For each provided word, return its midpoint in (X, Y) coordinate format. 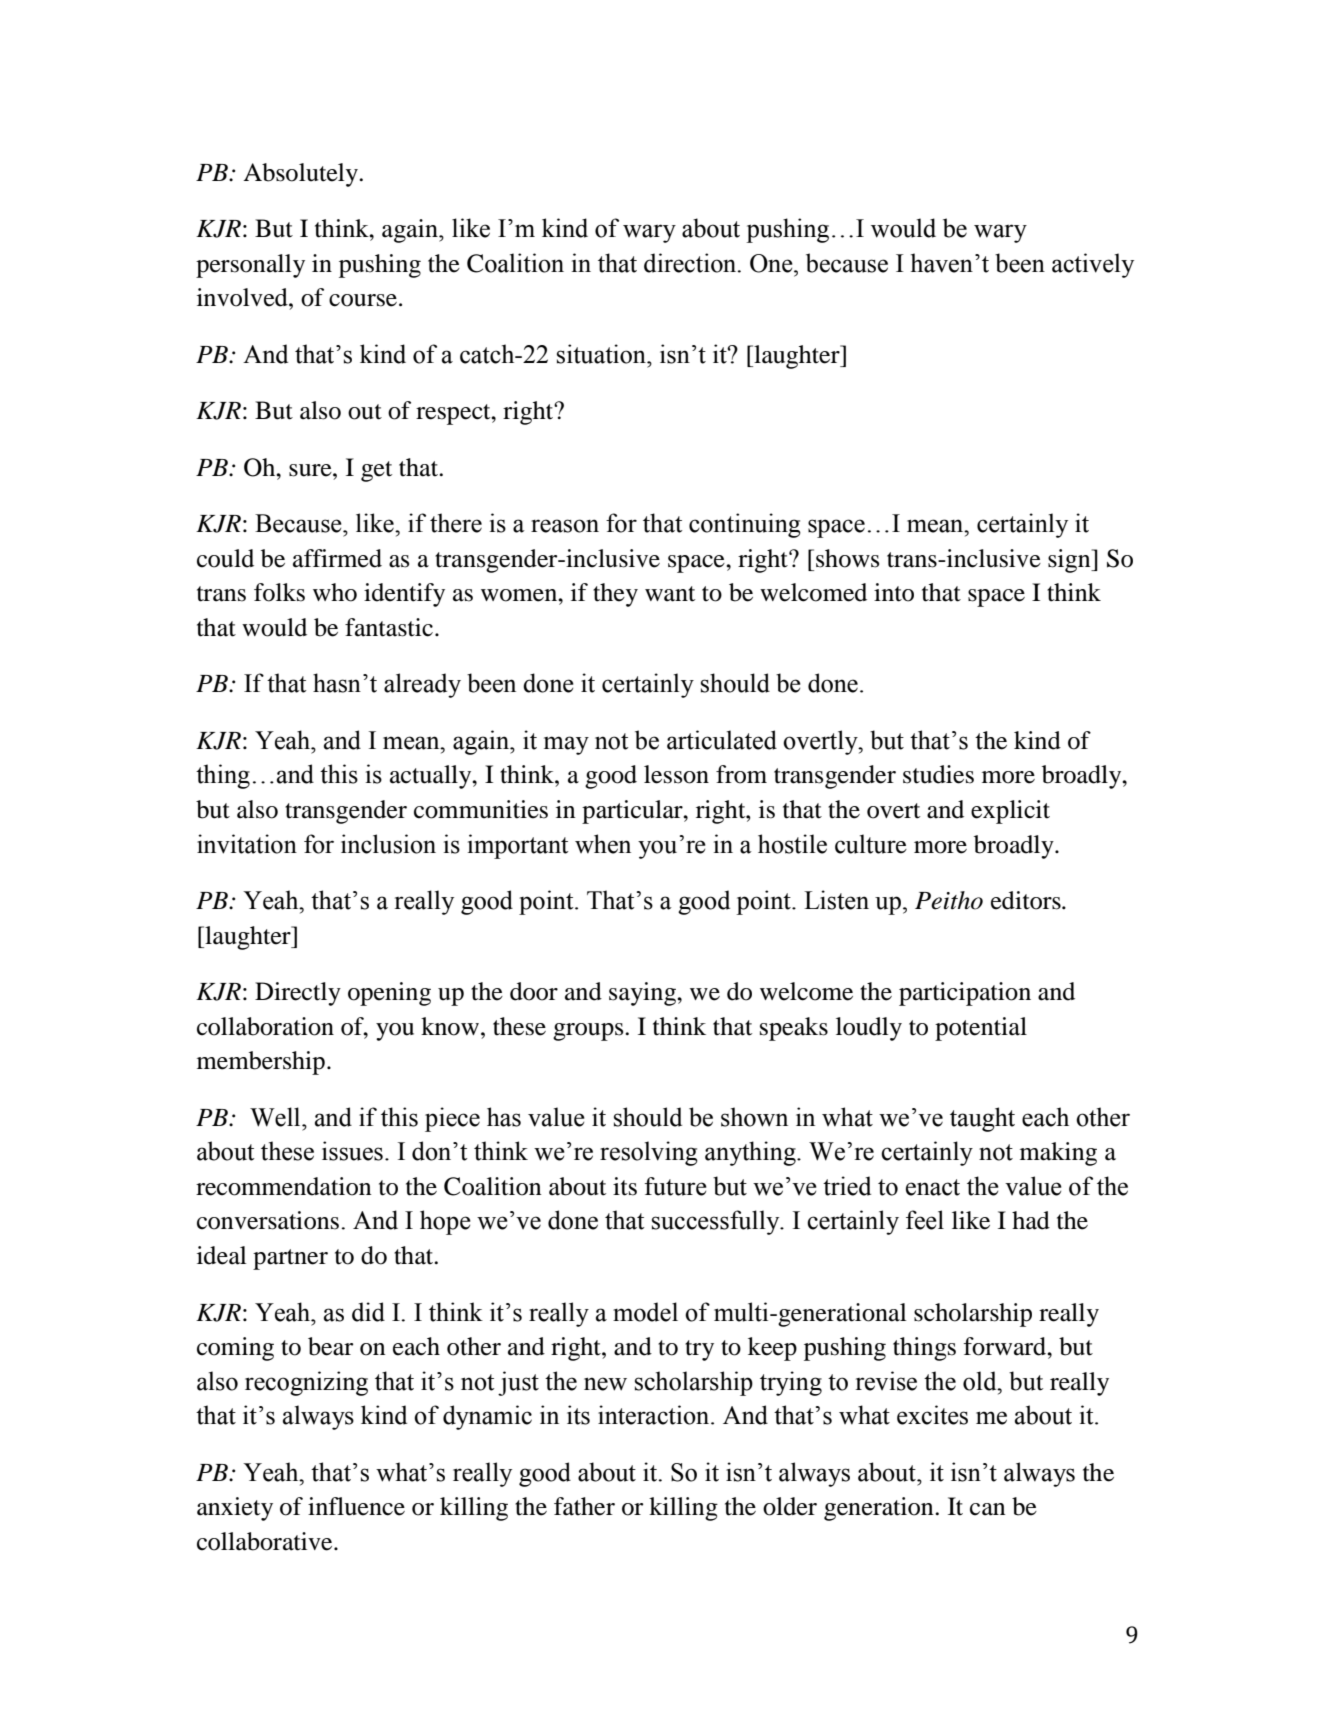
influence (356, 1506)
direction (691, 263)
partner (290, 1259)
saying (644, 994)
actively (1093, 265)
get (376, 471)
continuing (745, 525)
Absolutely (301, 175)
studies (938, 774)
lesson (676, 774)
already (422, 685)
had (1031, 1220)
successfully (717, 1222)
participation (965, 994)
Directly (298, 994)
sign (1070, 561)
